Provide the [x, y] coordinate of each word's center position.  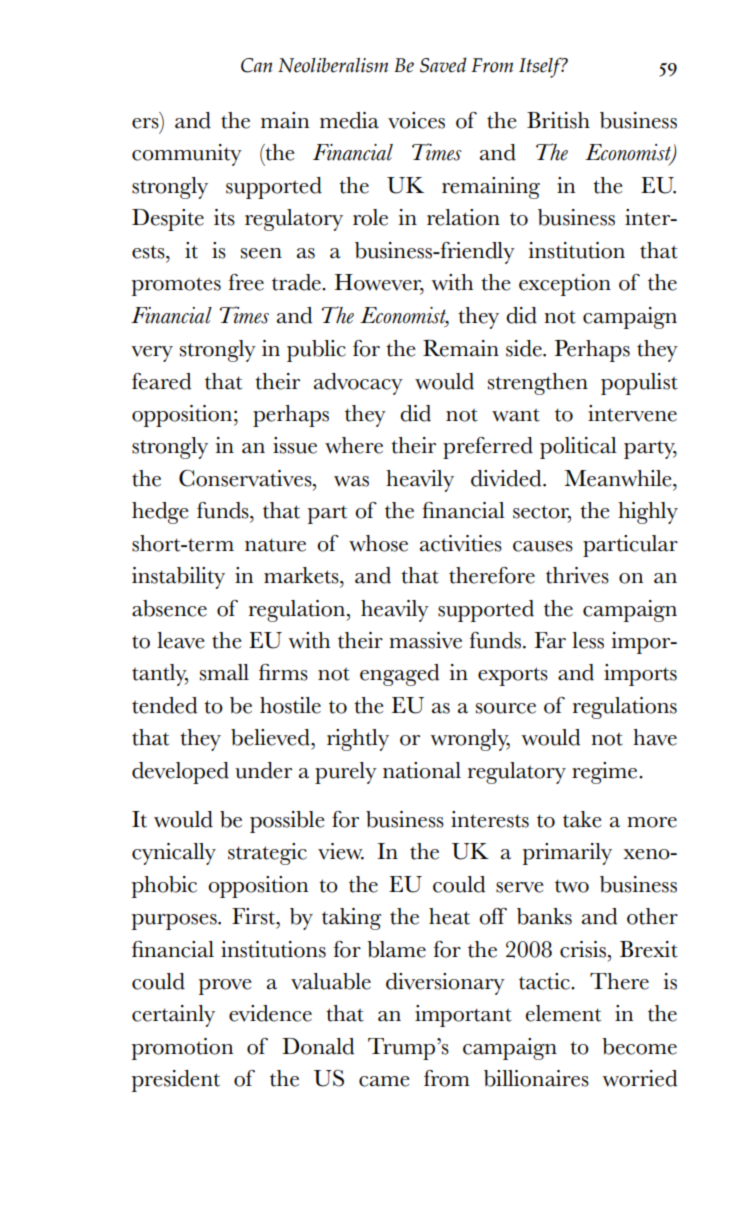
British [558, 120]
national [422, 770]
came [384, 1081]
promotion [182, 1049]
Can [257, 65]
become [639, 1046]
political [578, 448]
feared [161, 381]
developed [180, 773]
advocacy [358, 384]
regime [606, 773]
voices [416, 120]
